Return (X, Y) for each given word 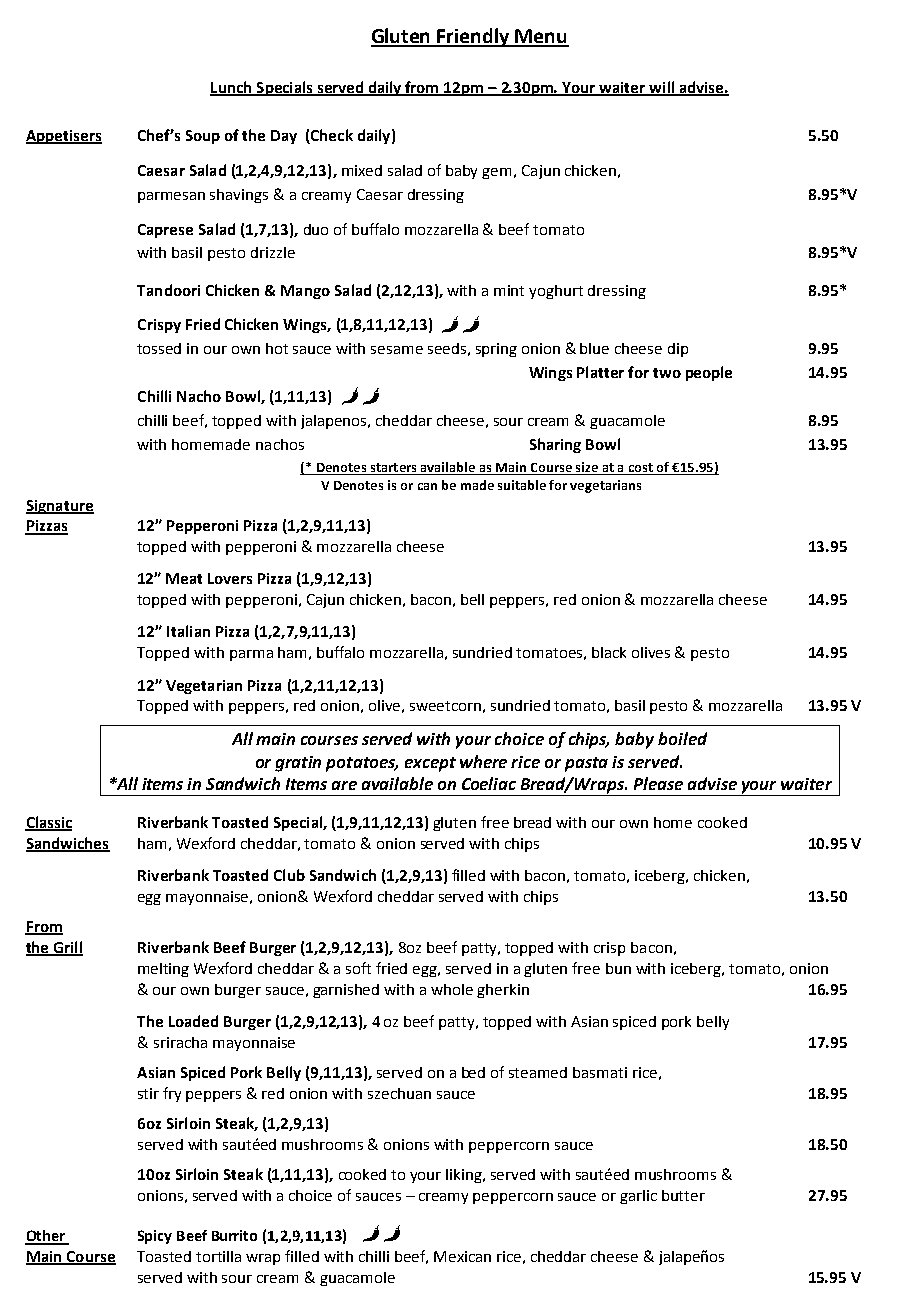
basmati (600, 1072)
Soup (203, 137)
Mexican (462, 1256)
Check (332, 135)
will (661, 88)
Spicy (155, 1237)
